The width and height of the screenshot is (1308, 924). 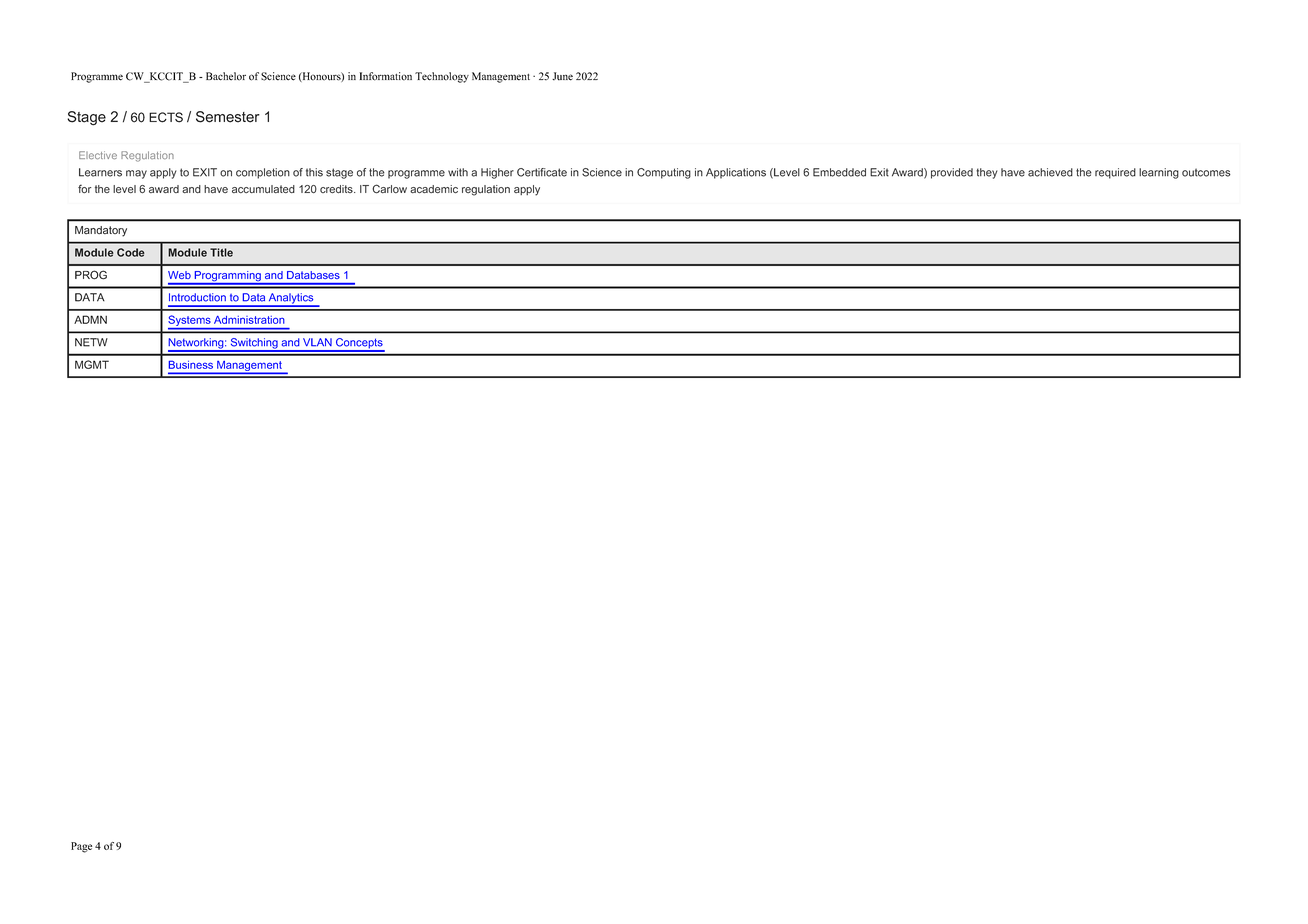 I want to click on achieved, so click(x=1050, y=172).
